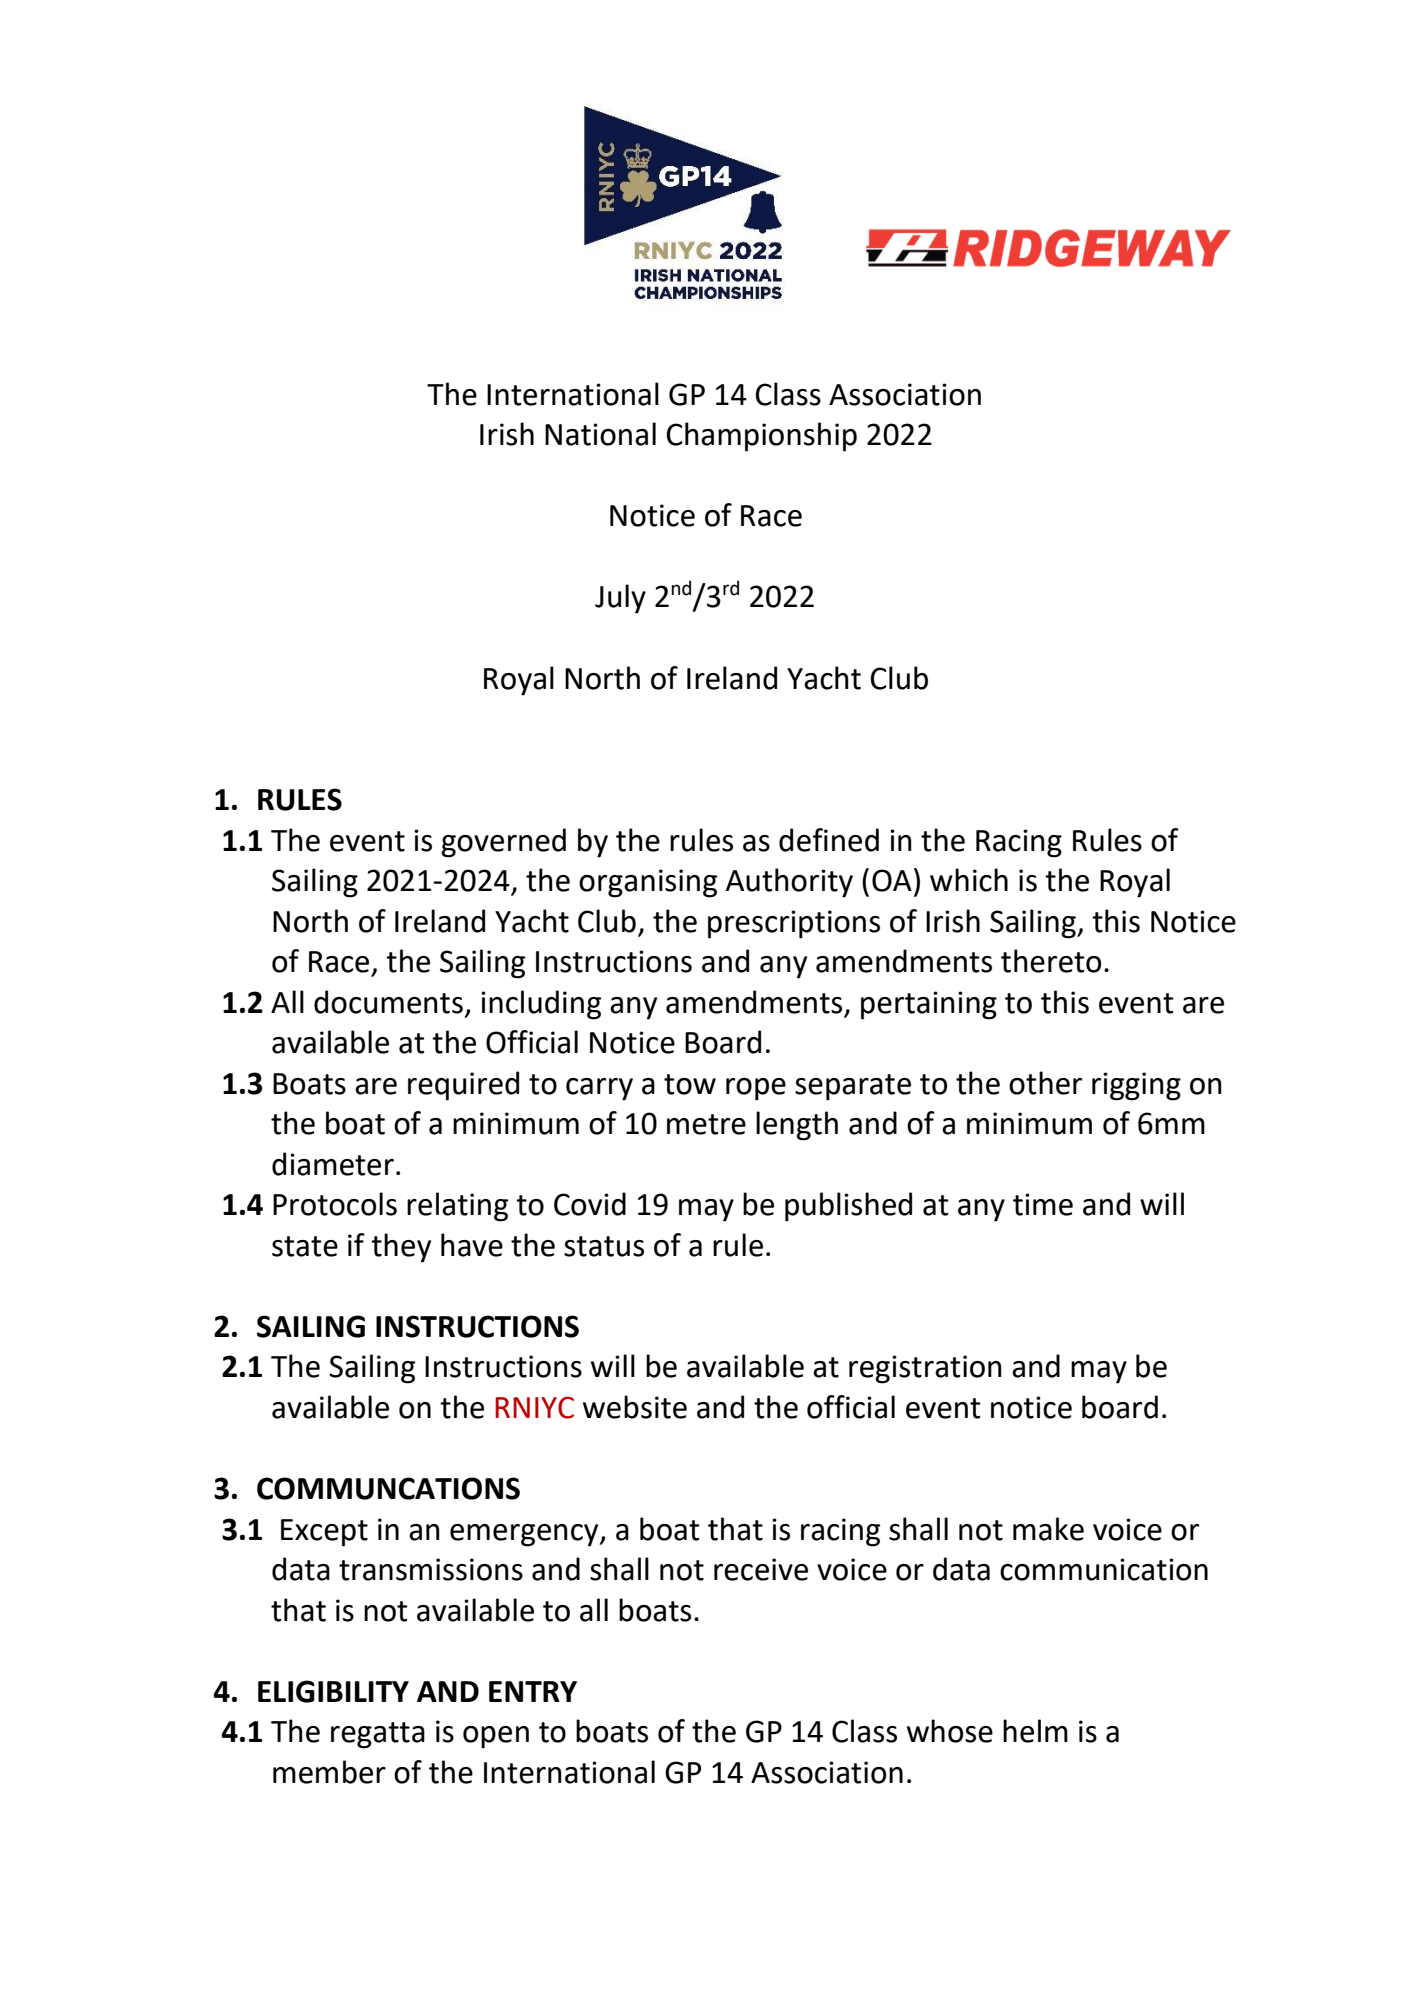  Describe the element at coordinates (969, 880) in the screenshot. I see `which` at that location.
